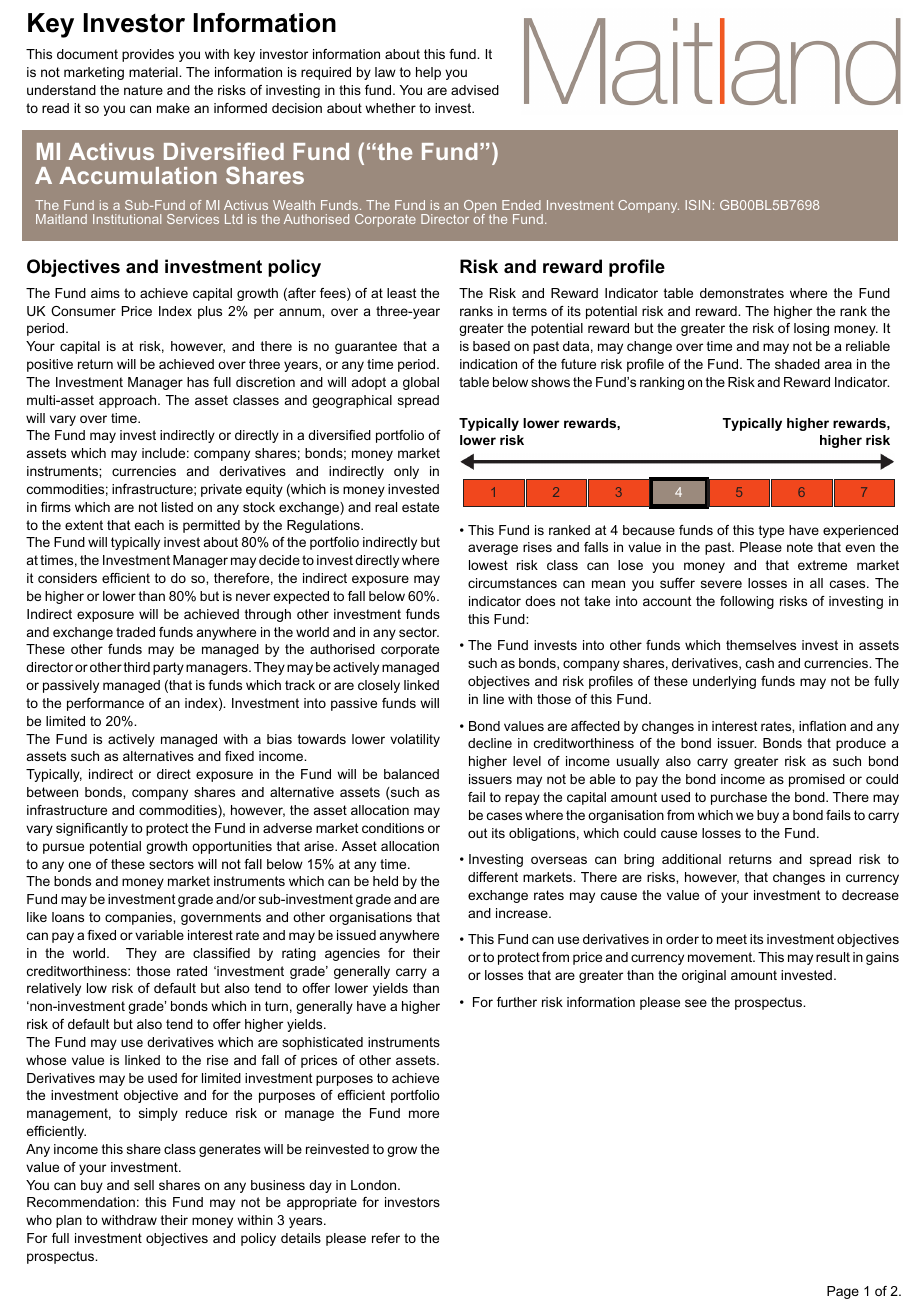 The width and height of the image is (924, 1308). What do you see at coordinates (69, 1221) in the image?
I see `plan` at bounding box center [69, 1221].
